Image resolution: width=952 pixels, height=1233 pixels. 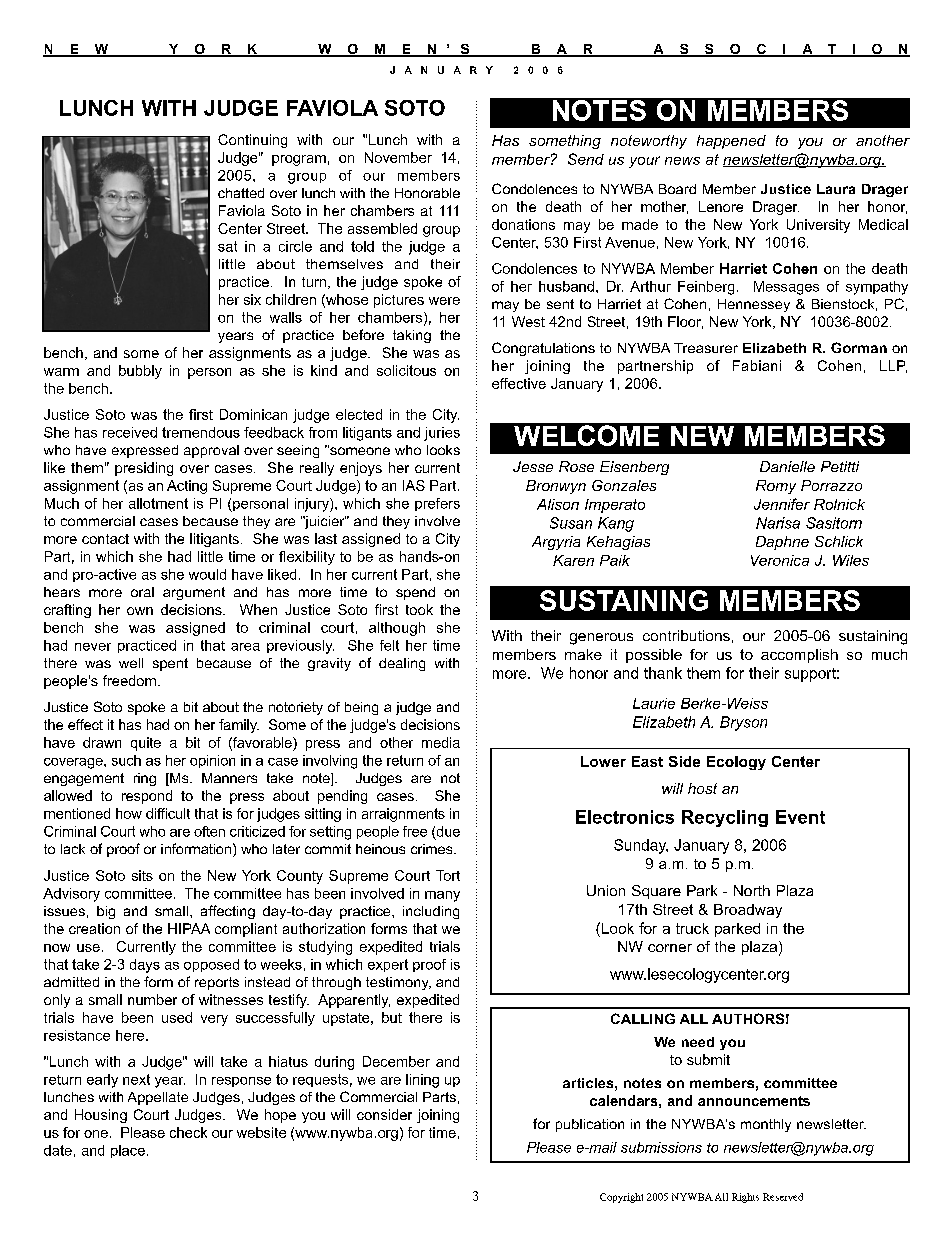 What do you see at coordinates (398, 157) in the page?
I see `November` at bounding box center [398, 157].
